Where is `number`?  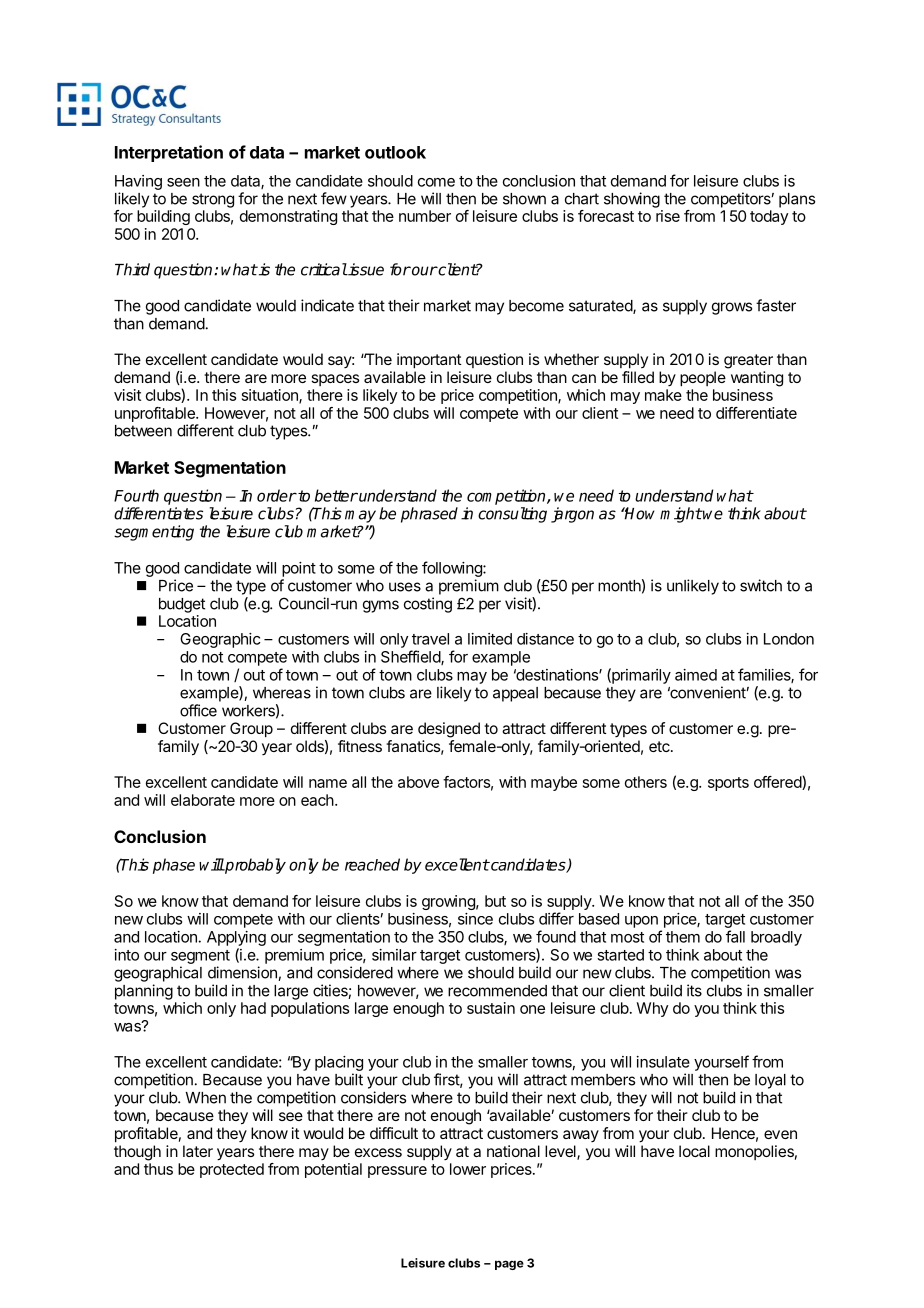
number is located at coordinates (425, 216).
